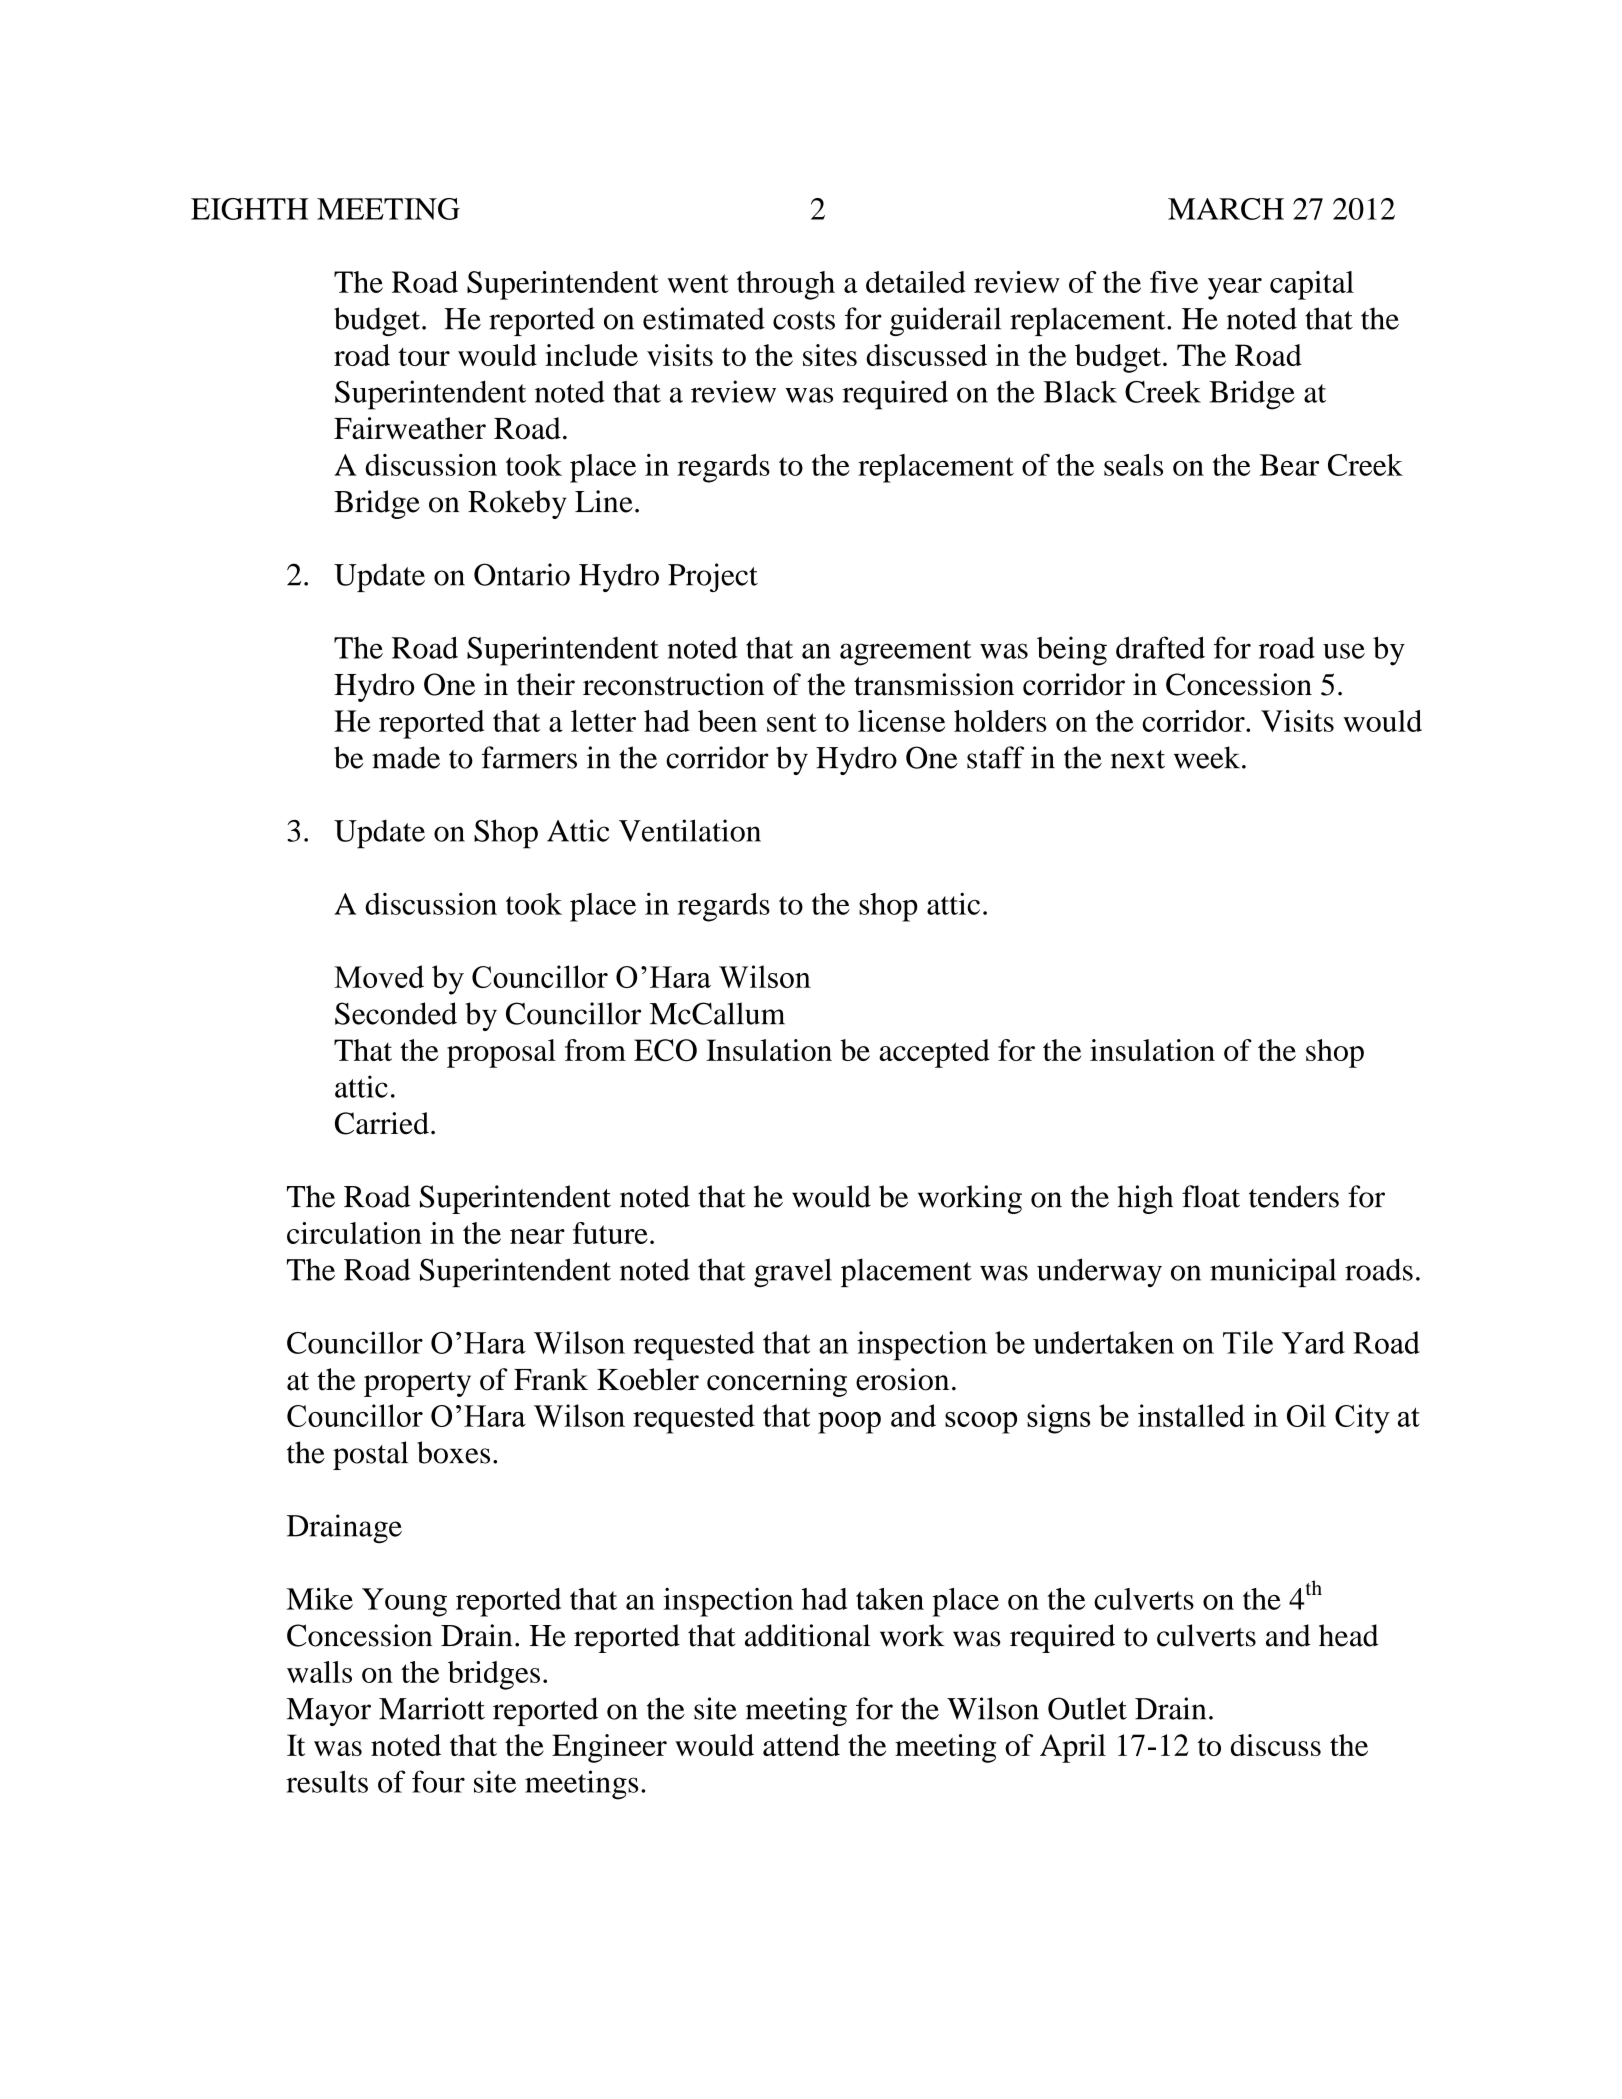 Image resolution: width=1622 pixels, height=2099 pixels. What do you see at coordinates (786, 285) in the page?
I see `through` at bounding box center [786, 285].
